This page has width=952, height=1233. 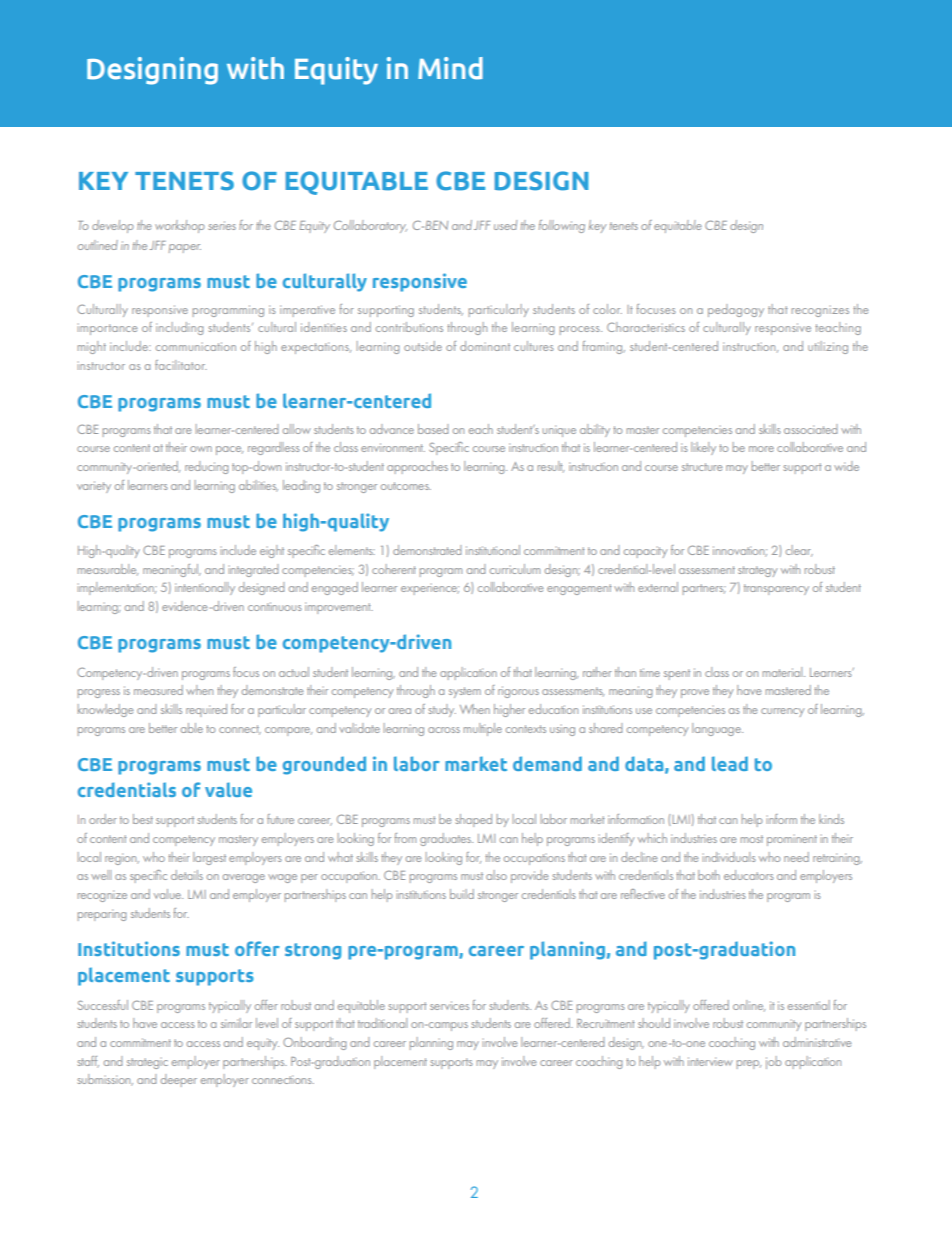 I want to click on more, so click(x=761, y=449).
